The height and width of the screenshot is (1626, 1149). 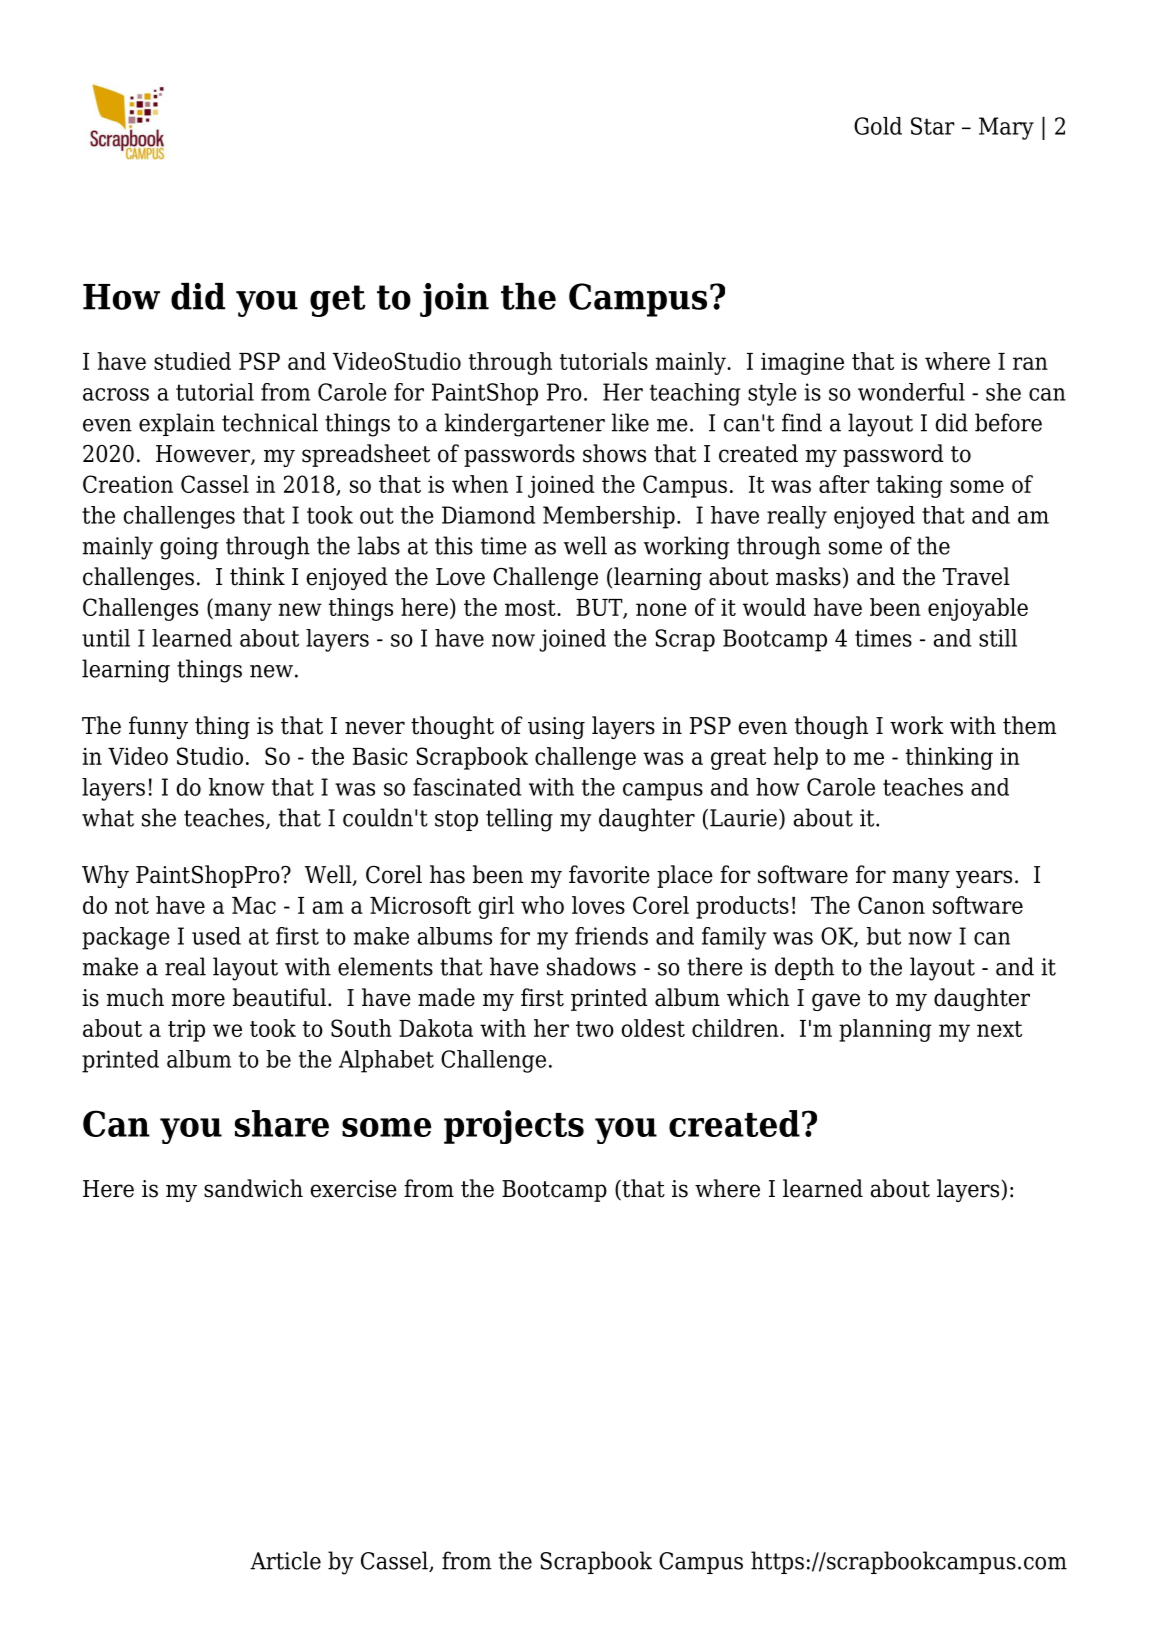 I want to click on get, so click(x=338, y=301).
